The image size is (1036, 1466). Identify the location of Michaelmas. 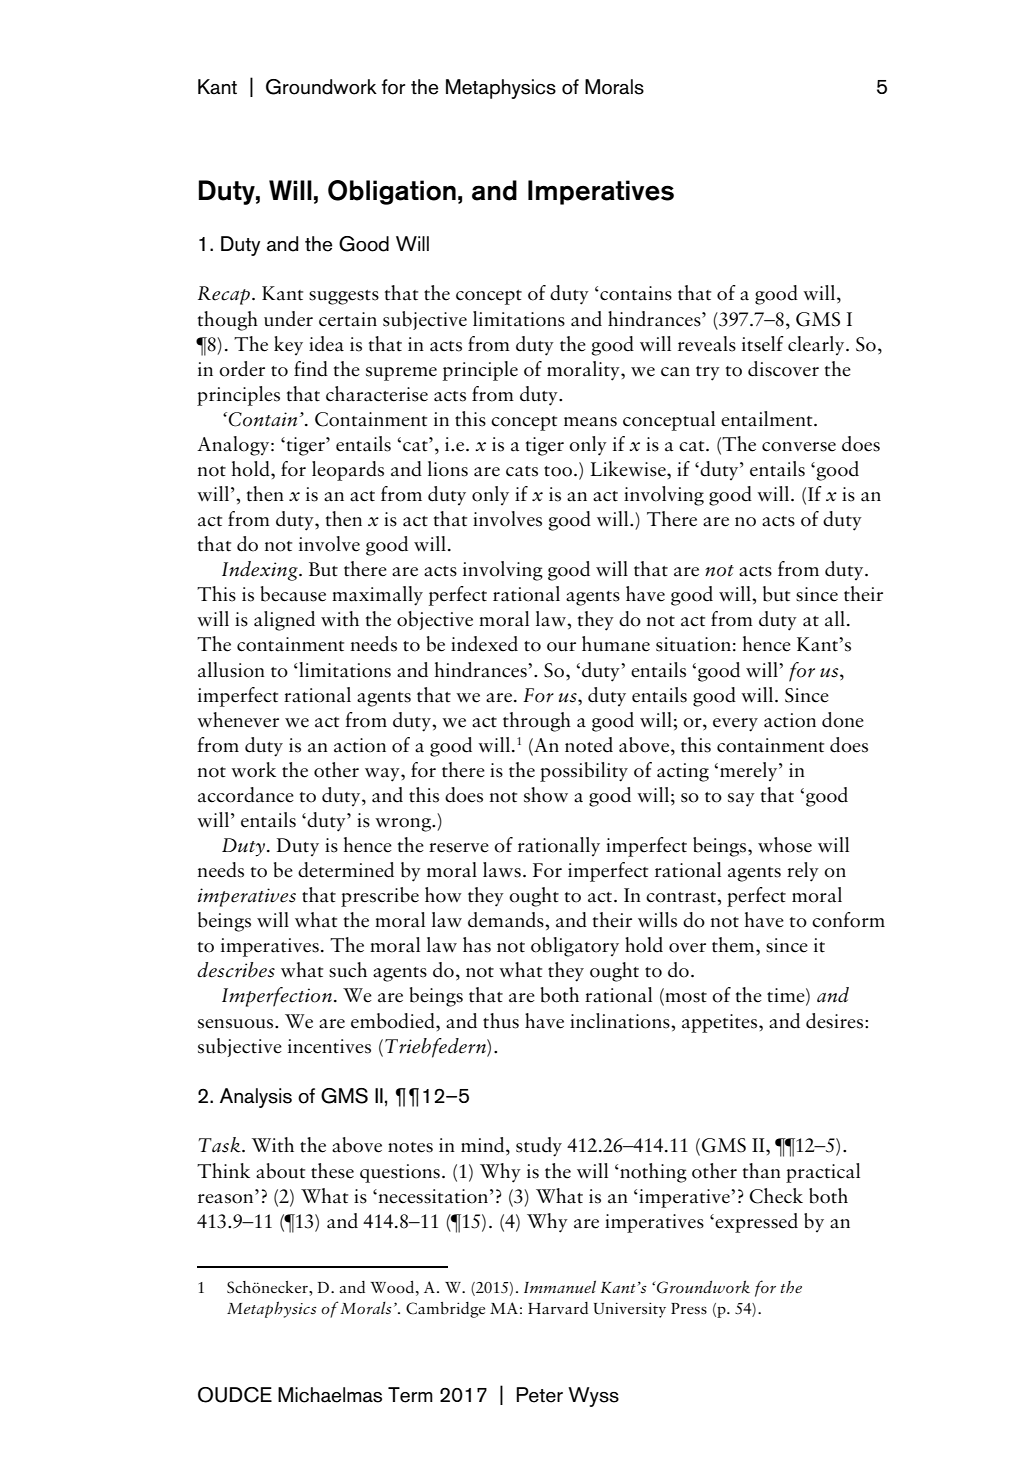
(330, 1395).
